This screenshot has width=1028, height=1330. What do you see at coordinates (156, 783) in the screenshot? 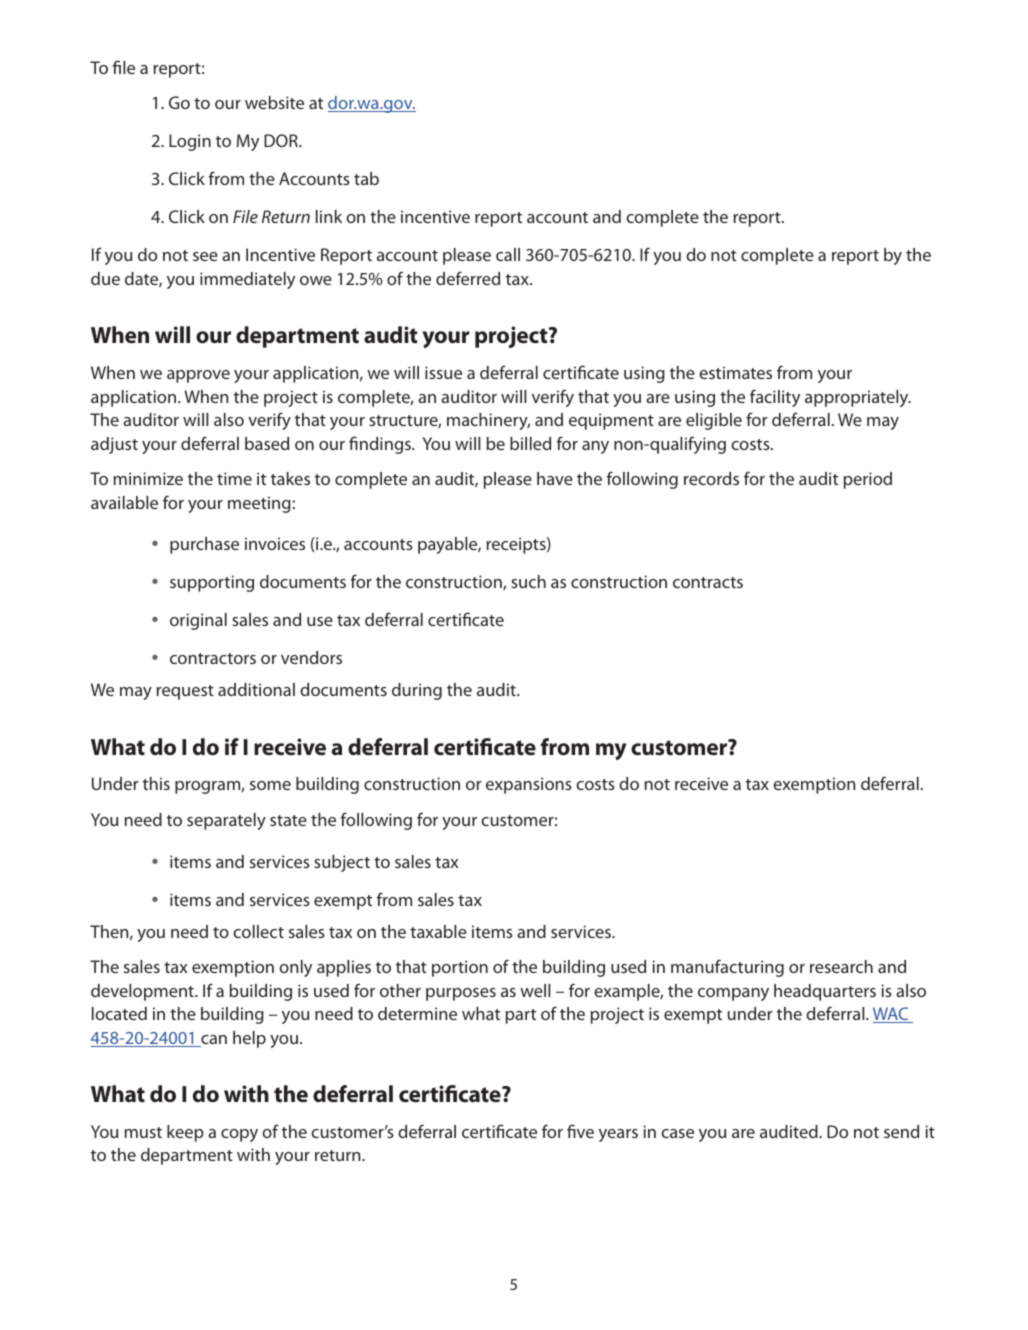
I see `this` at bounding box center [156, 783].
